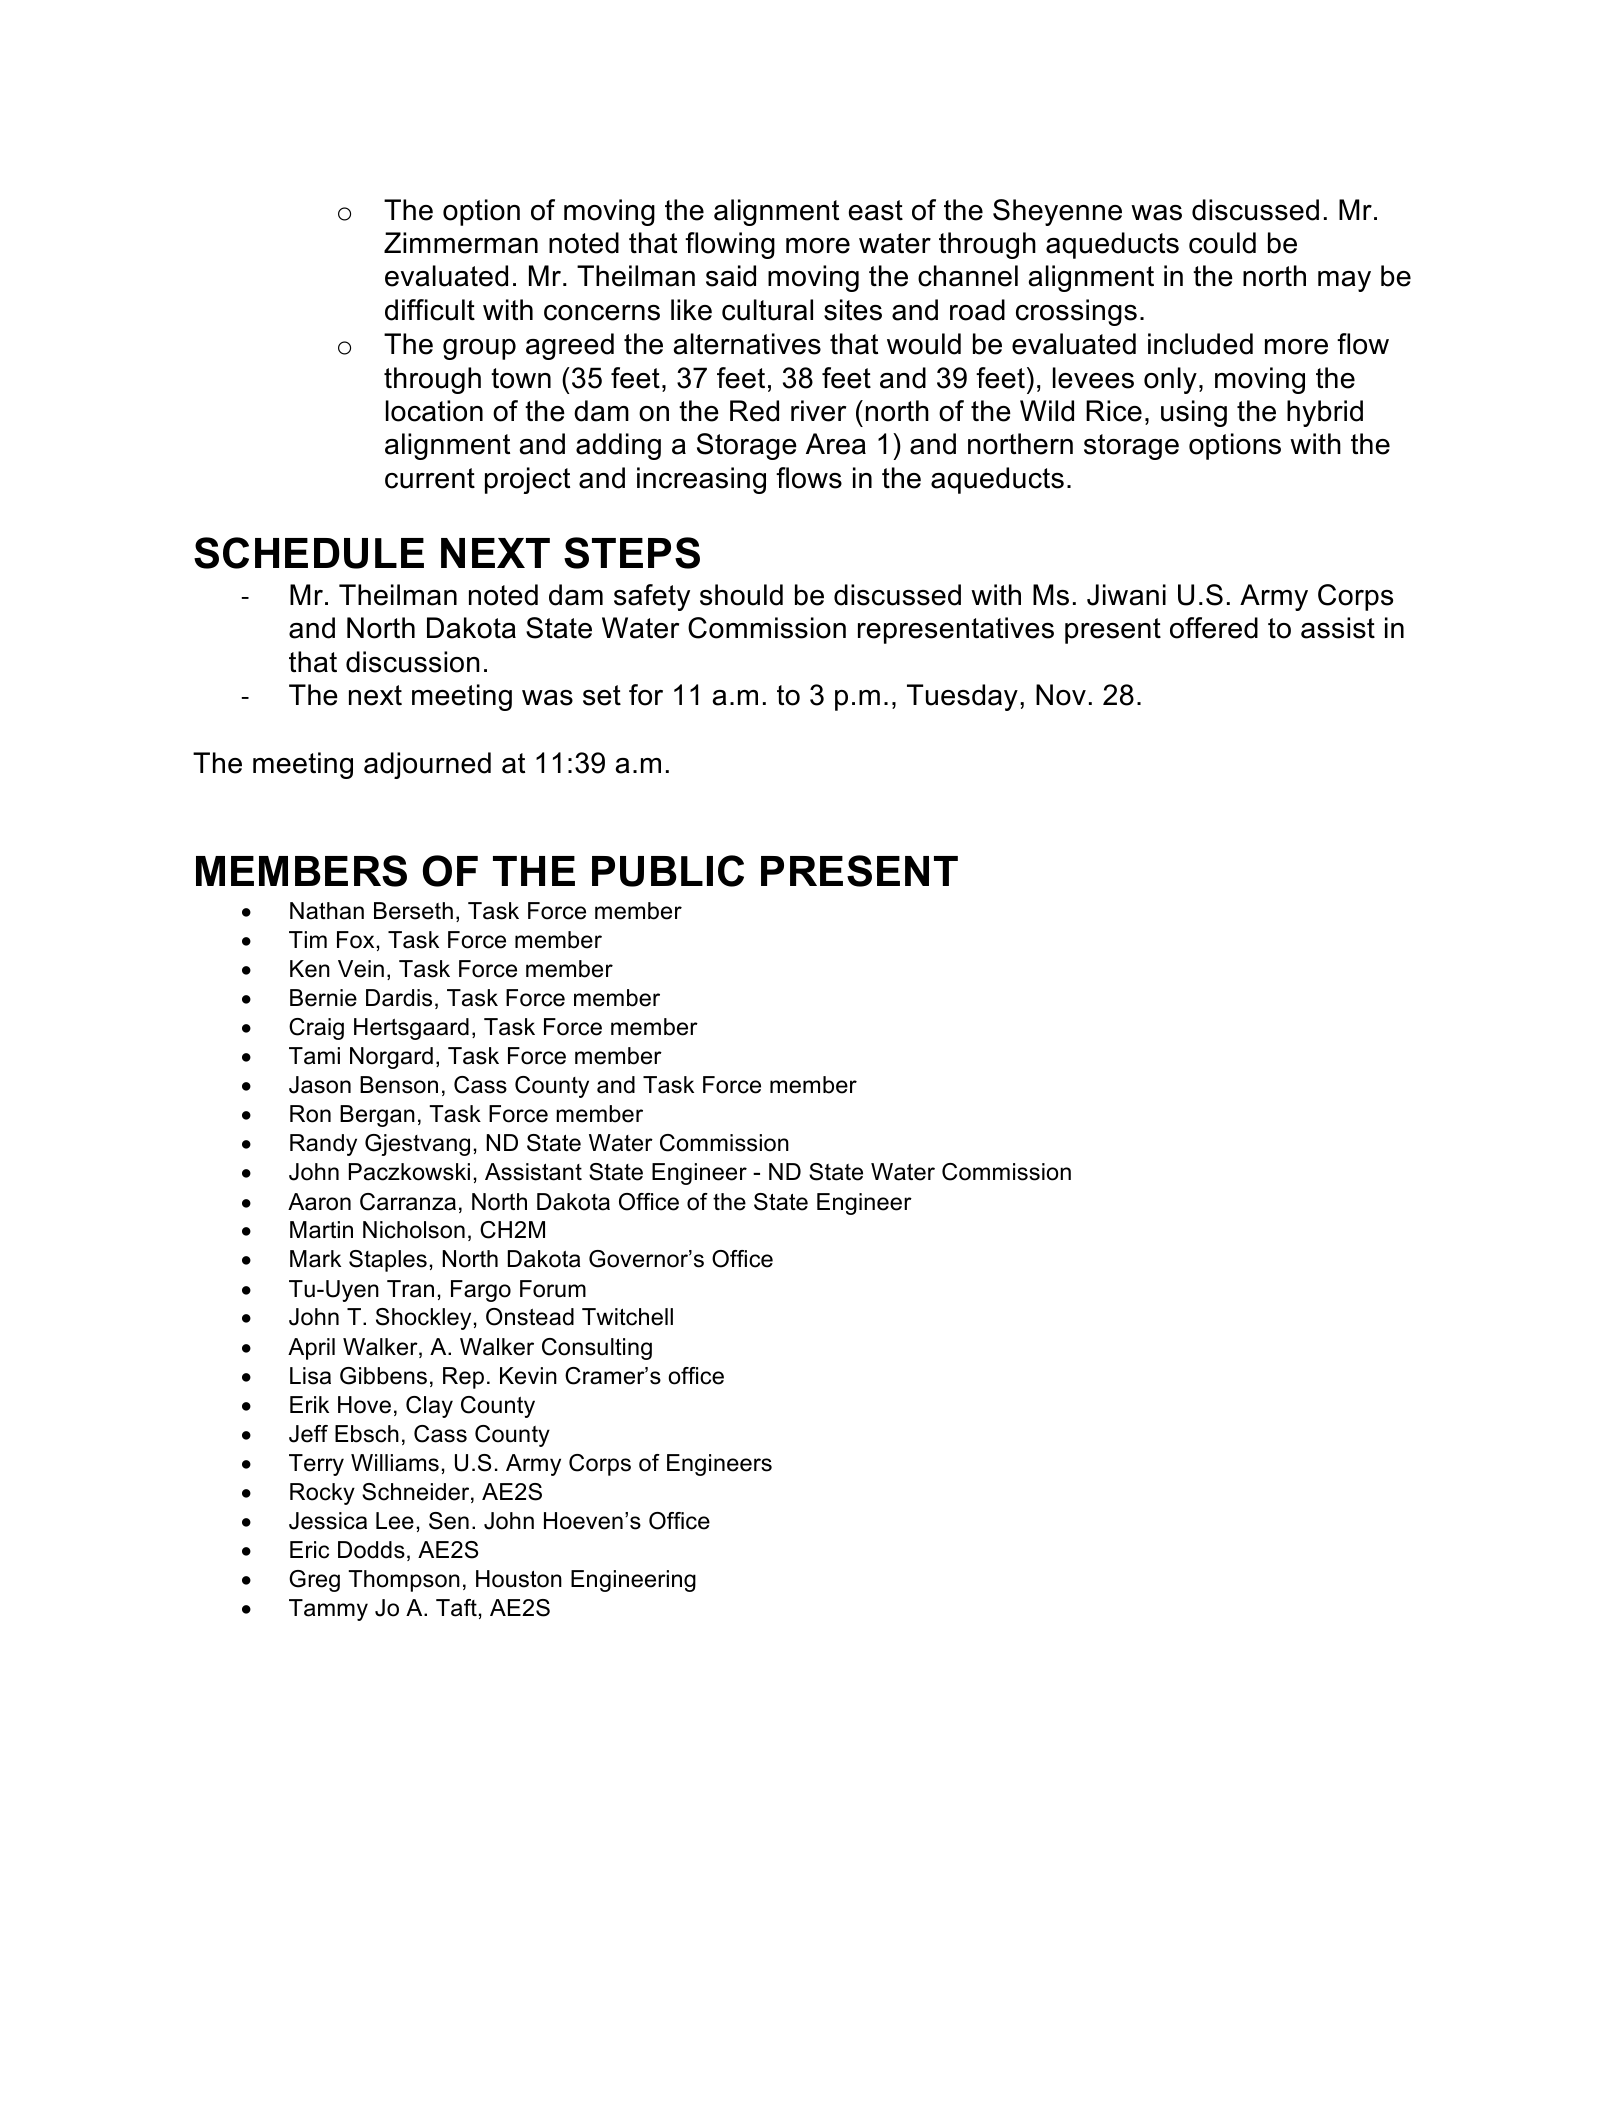  What do you see at coordinates (404, 1581) in the screenshot?
I see `Thompson` at bounding box center [404, 1581].
